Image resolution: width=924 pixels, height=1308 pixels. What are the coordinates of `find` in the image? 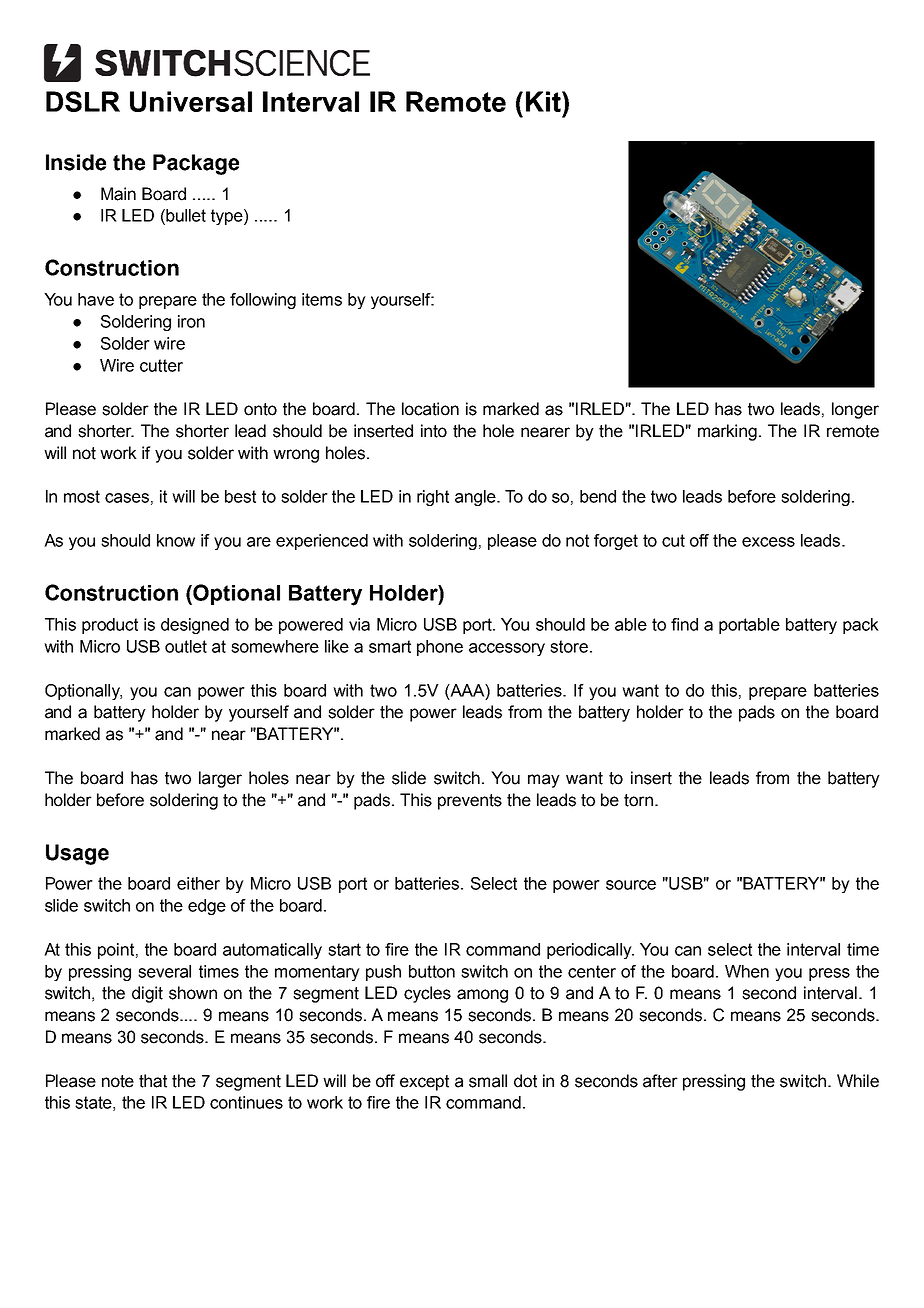 It's located at (684, 624).
